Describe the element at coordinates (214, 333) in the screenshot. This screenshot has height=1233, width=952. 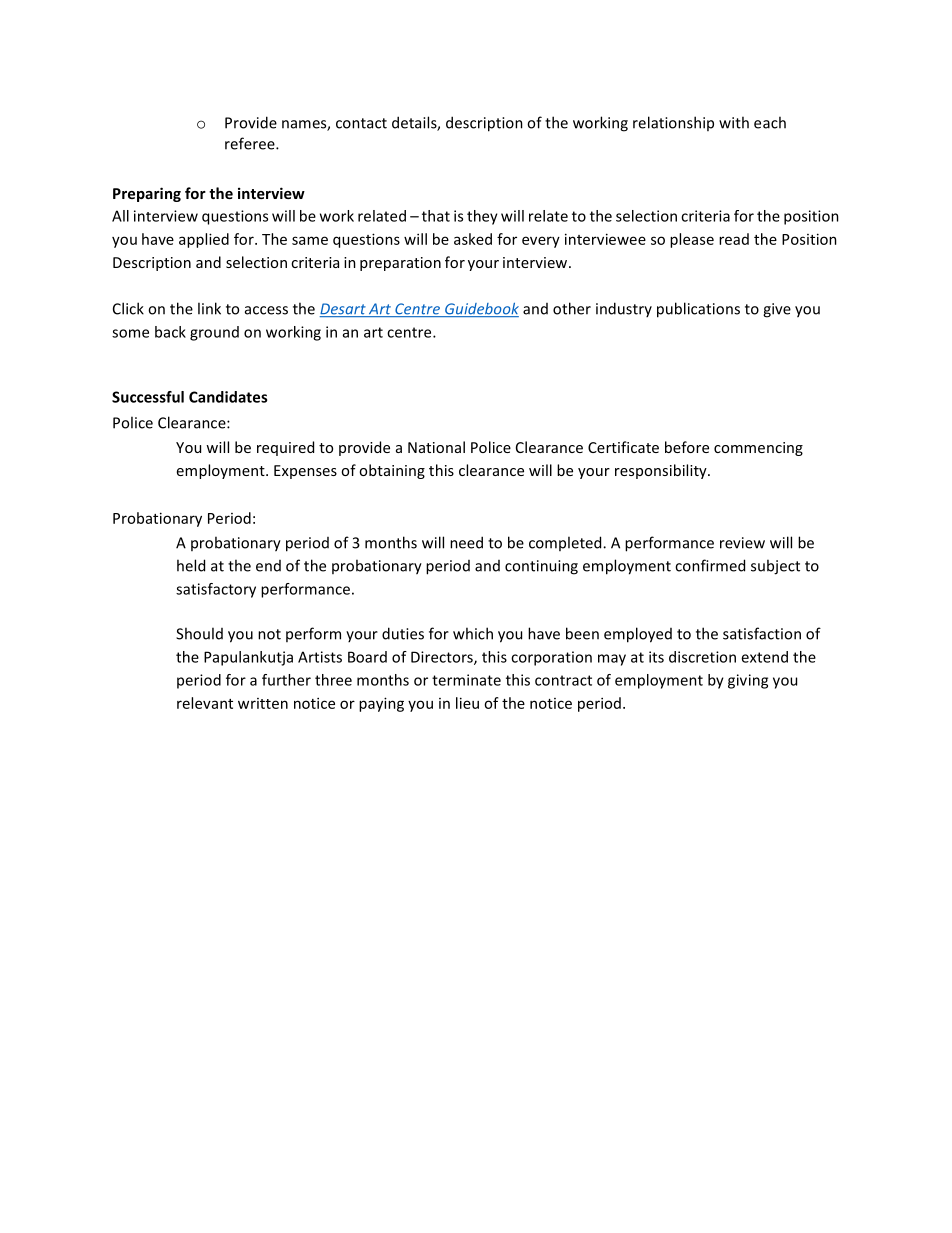
I see `ground` at that location.
